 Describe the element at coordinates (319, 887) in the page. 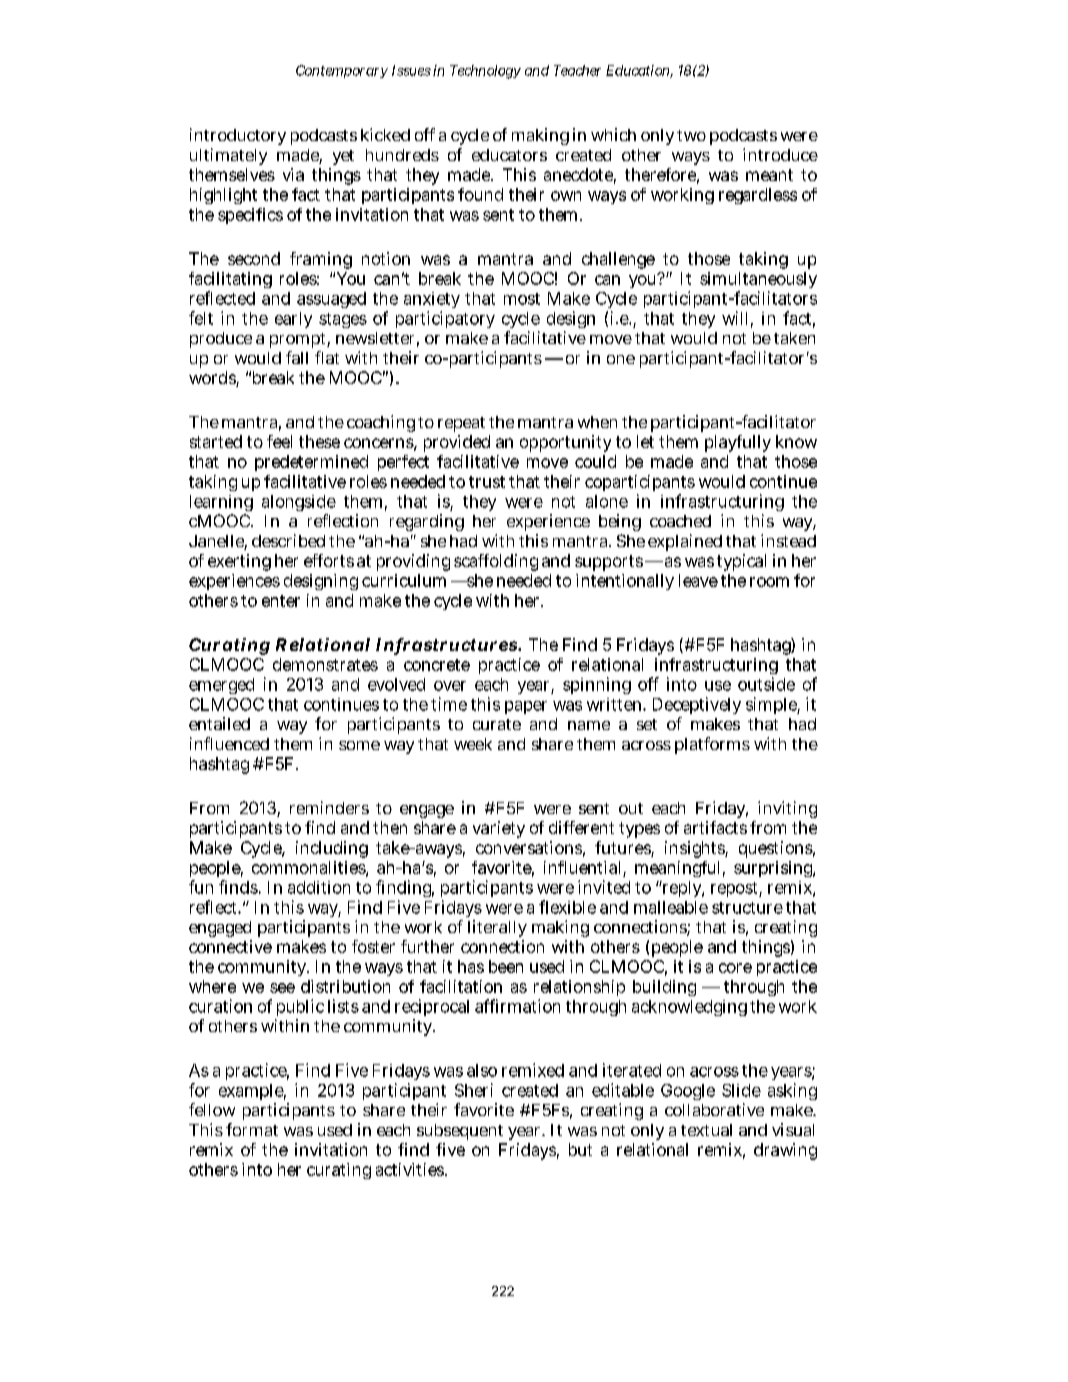

I see `addition` at that location.
